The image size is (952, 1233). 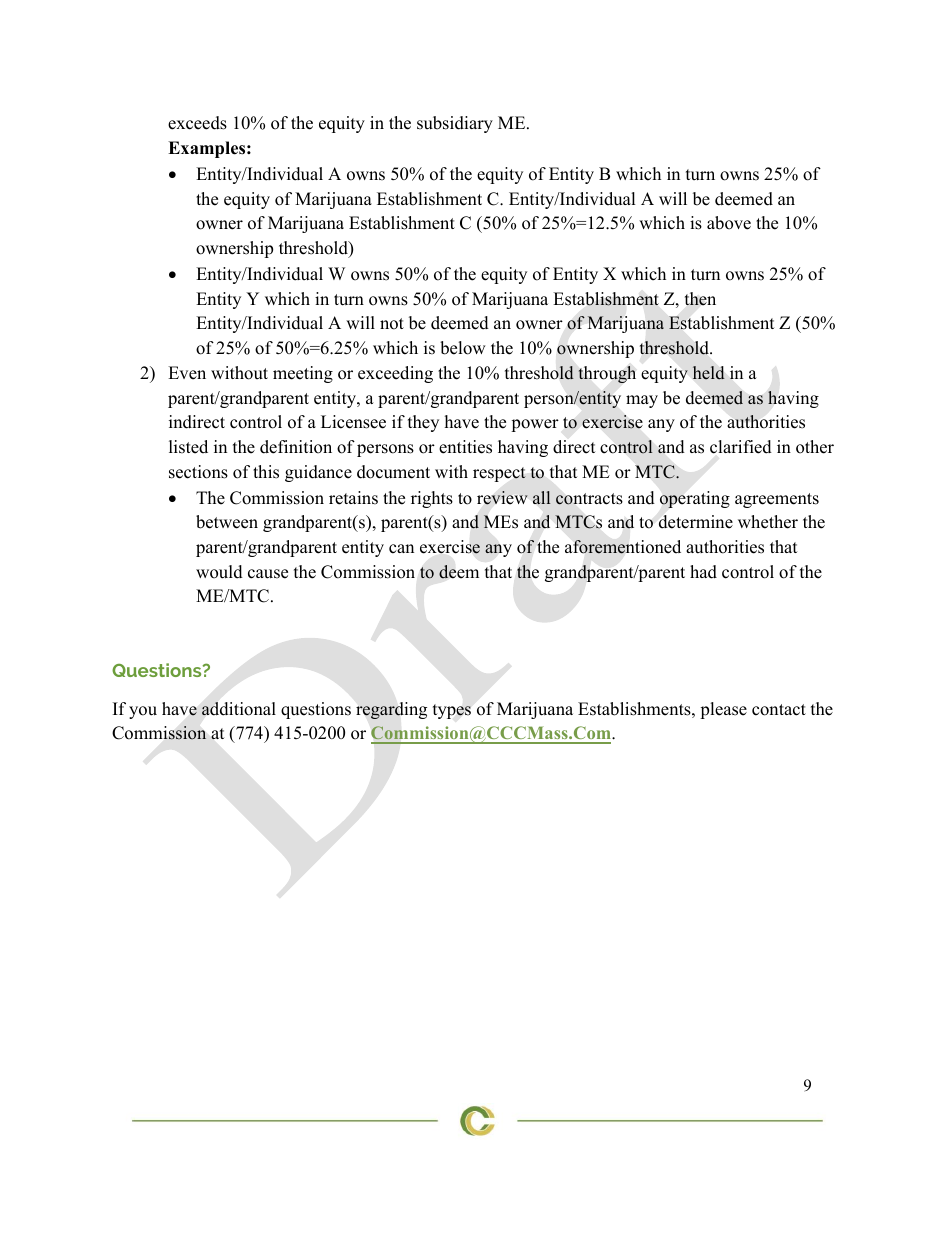 What do you see at coordinates (452, 711) in the screenshot?
I see `types` at bounding box center [452, 711].
